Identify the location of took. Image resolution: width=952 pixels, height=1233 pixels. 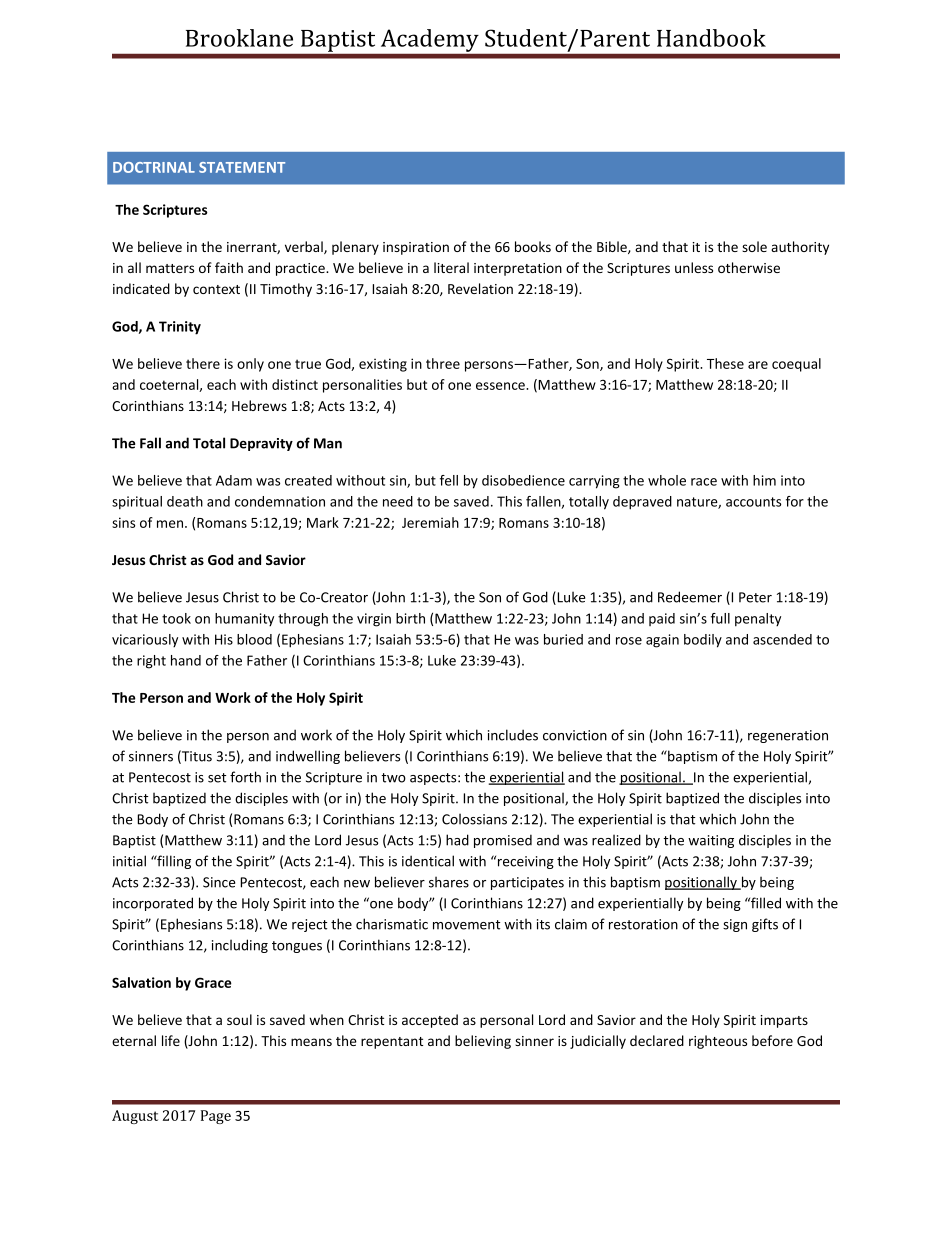
(176, 618).
